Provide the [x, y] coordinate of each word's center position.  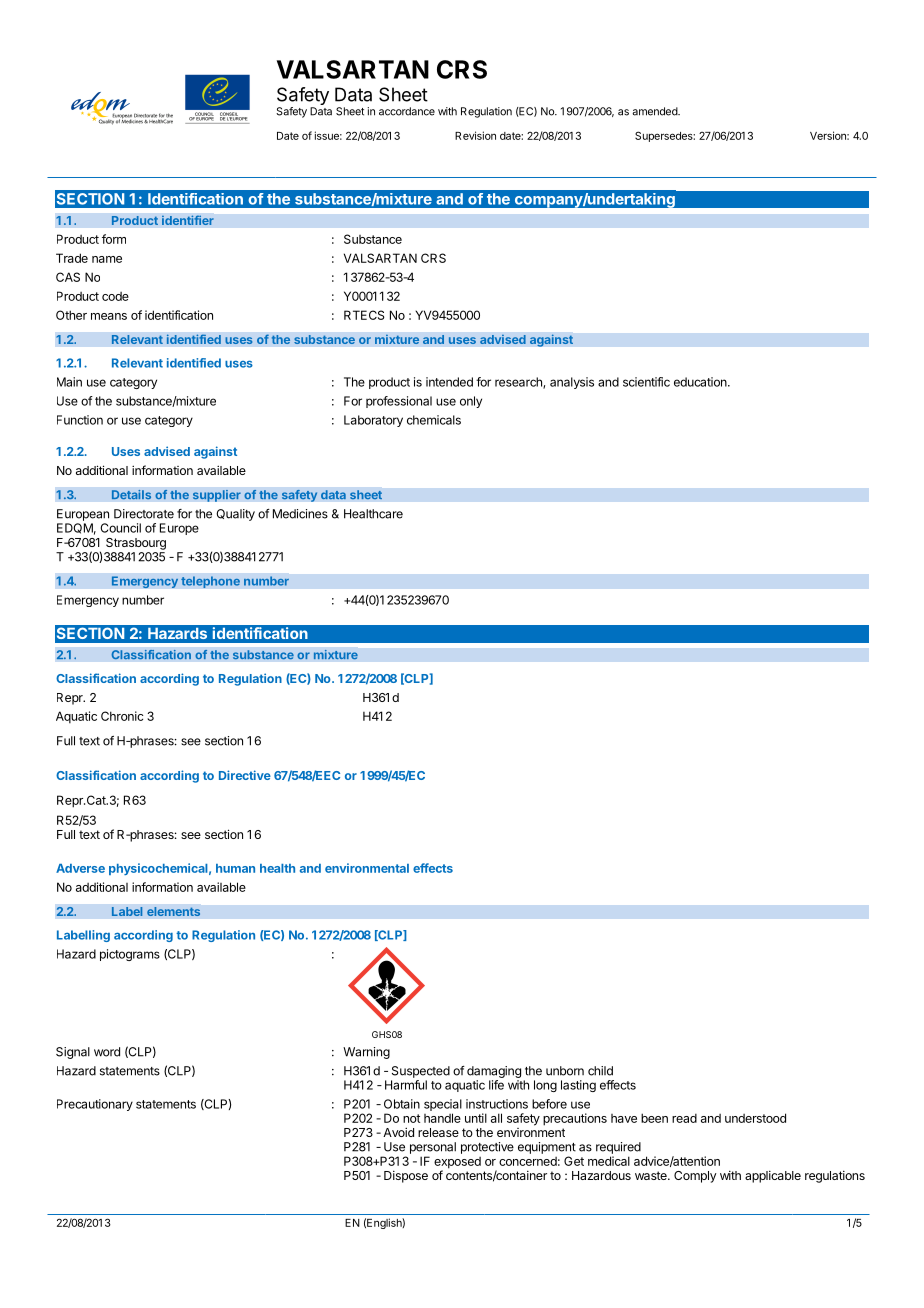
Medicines [300, 514]
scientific [646, 382]
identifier [188, 220]
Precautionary [95, 1105]
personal [433, 1148]
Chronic [122, 716]
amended [655, 111]
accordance [407, 111]
